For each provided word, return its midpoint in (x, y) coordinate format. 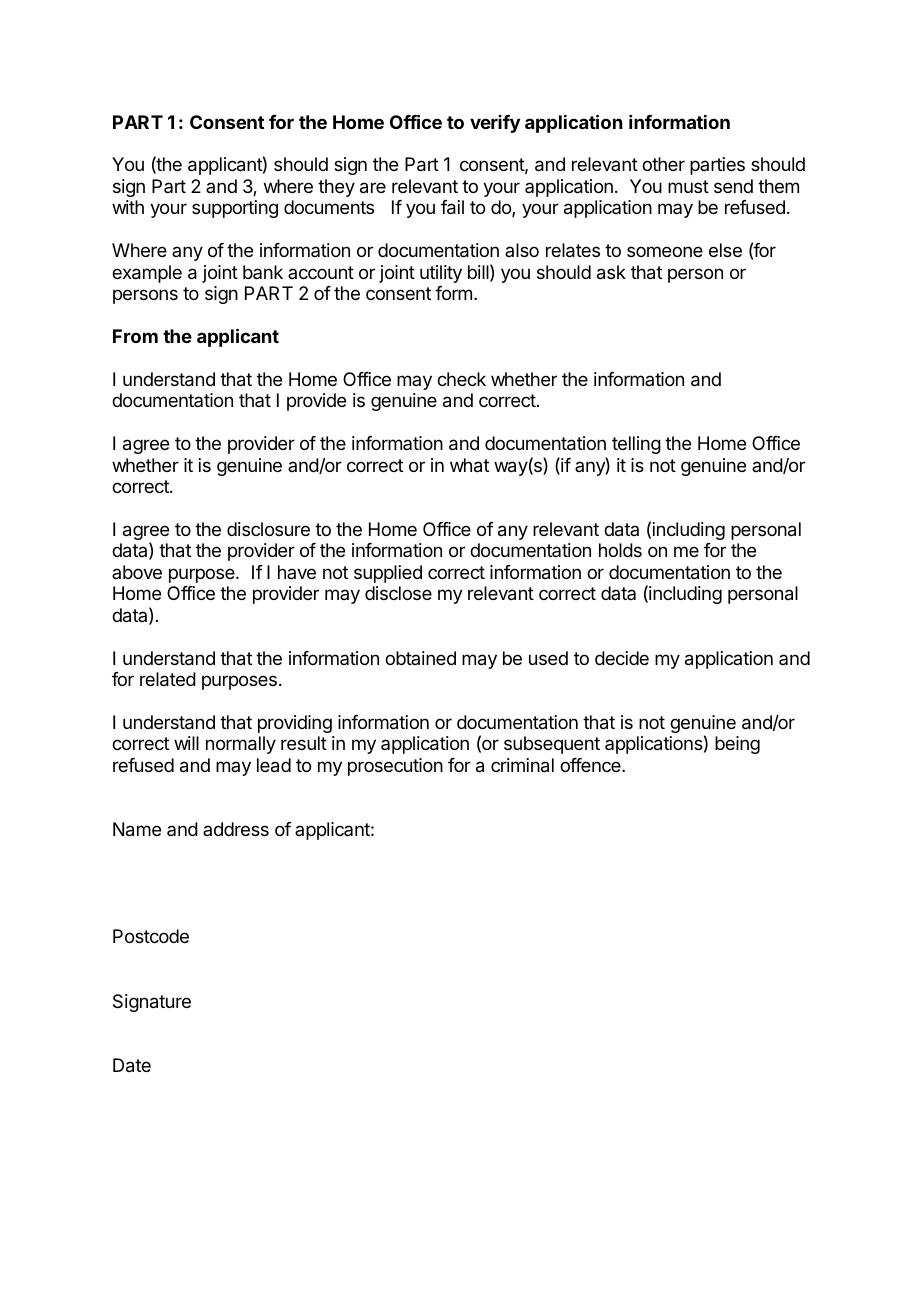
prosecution (395, 767)
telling (636, 445)
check (461, 379)
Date (132, 1065)
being (737, 745)
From (135, 336)
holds (620, 550)
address (236, 829)
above (137, 572)
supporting (235, 209)
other (663, 164)
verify (495, 124)
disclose (398, 593)
